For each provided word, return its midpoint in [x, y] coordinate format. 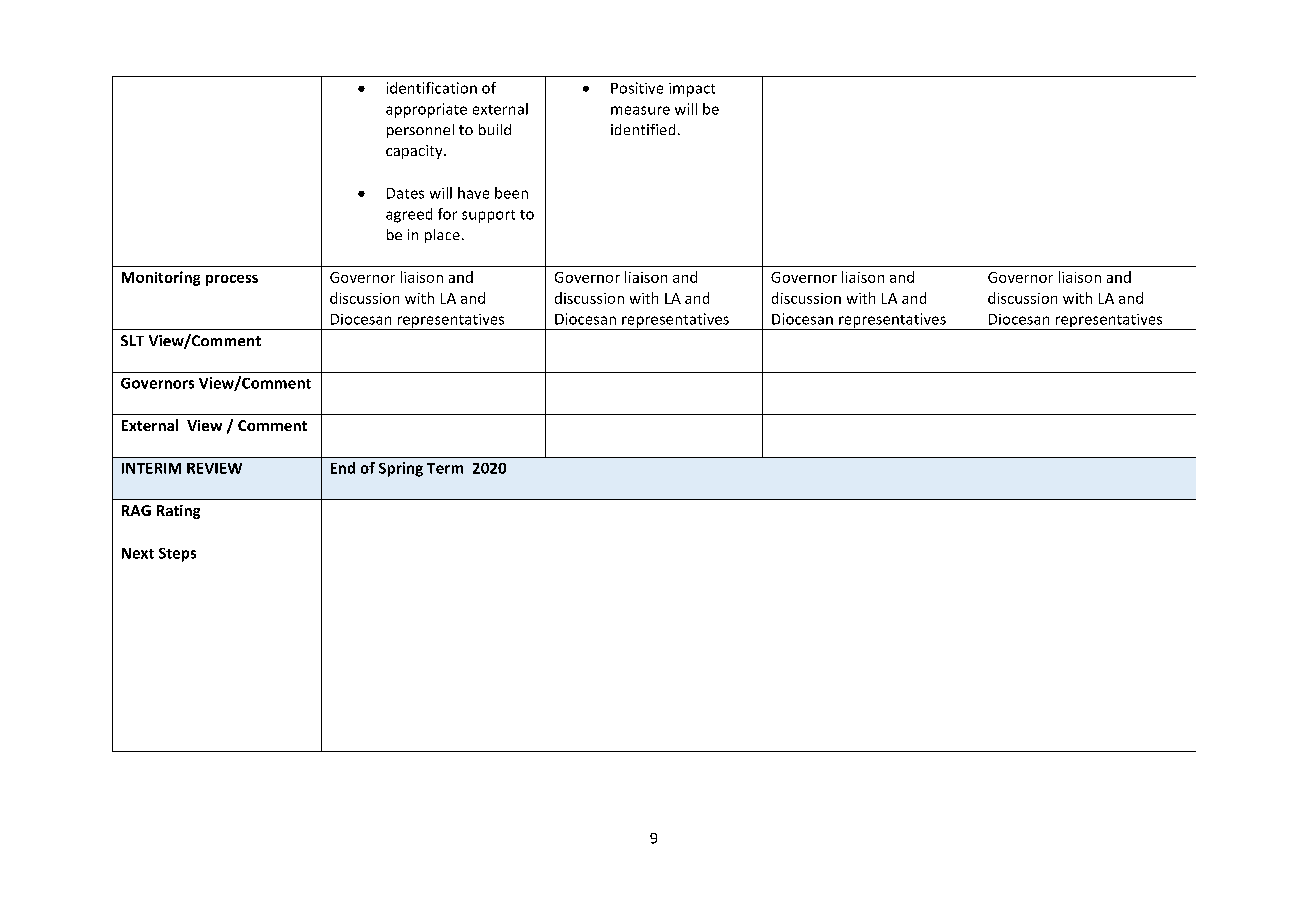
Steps [177, 555]
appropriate [426, 110]
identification [432, 88]
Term [445, 468]
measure [640, 110]
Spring [401, 469]
